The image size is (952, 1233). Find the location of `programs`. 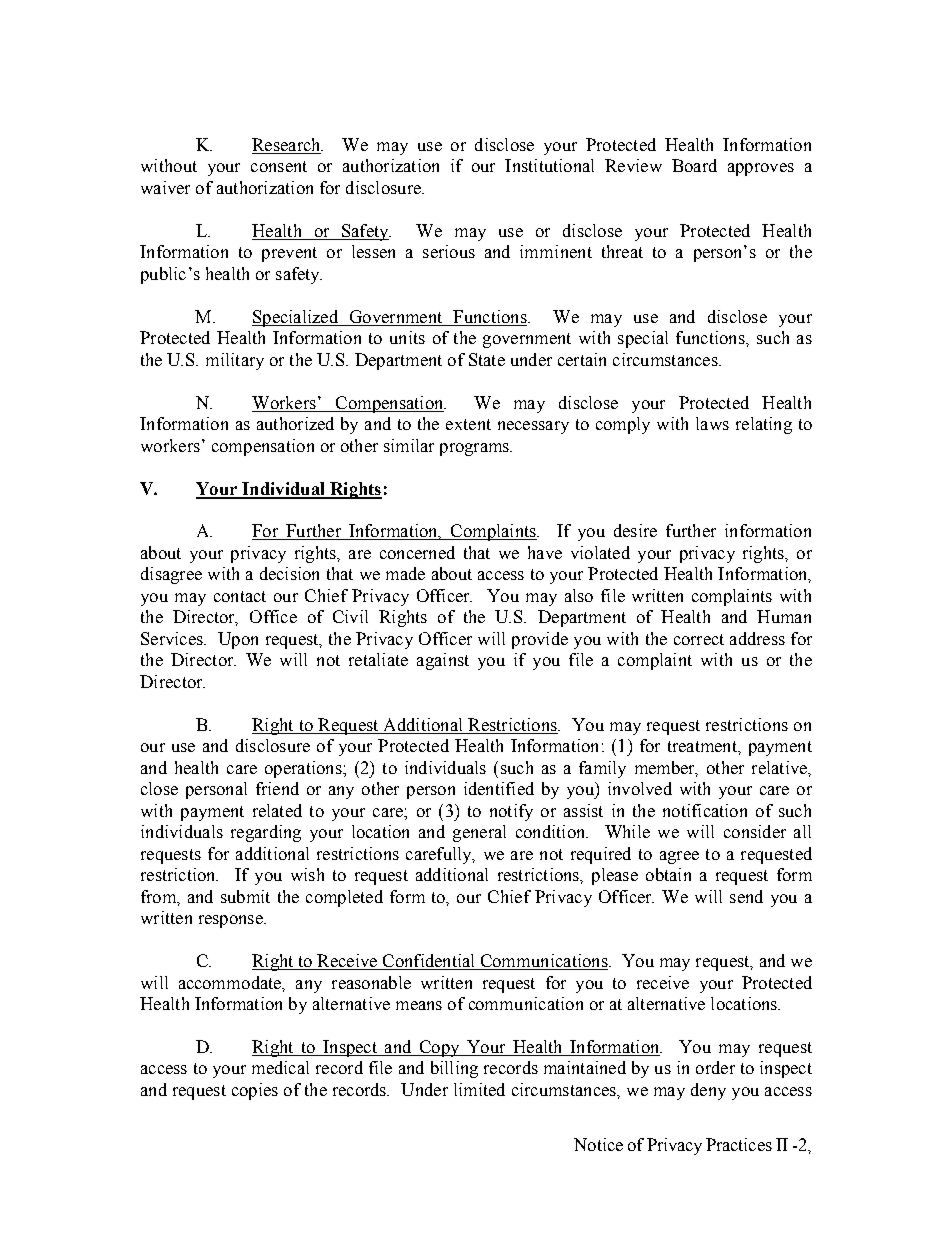

programs is located at coordinates (475, 449).
